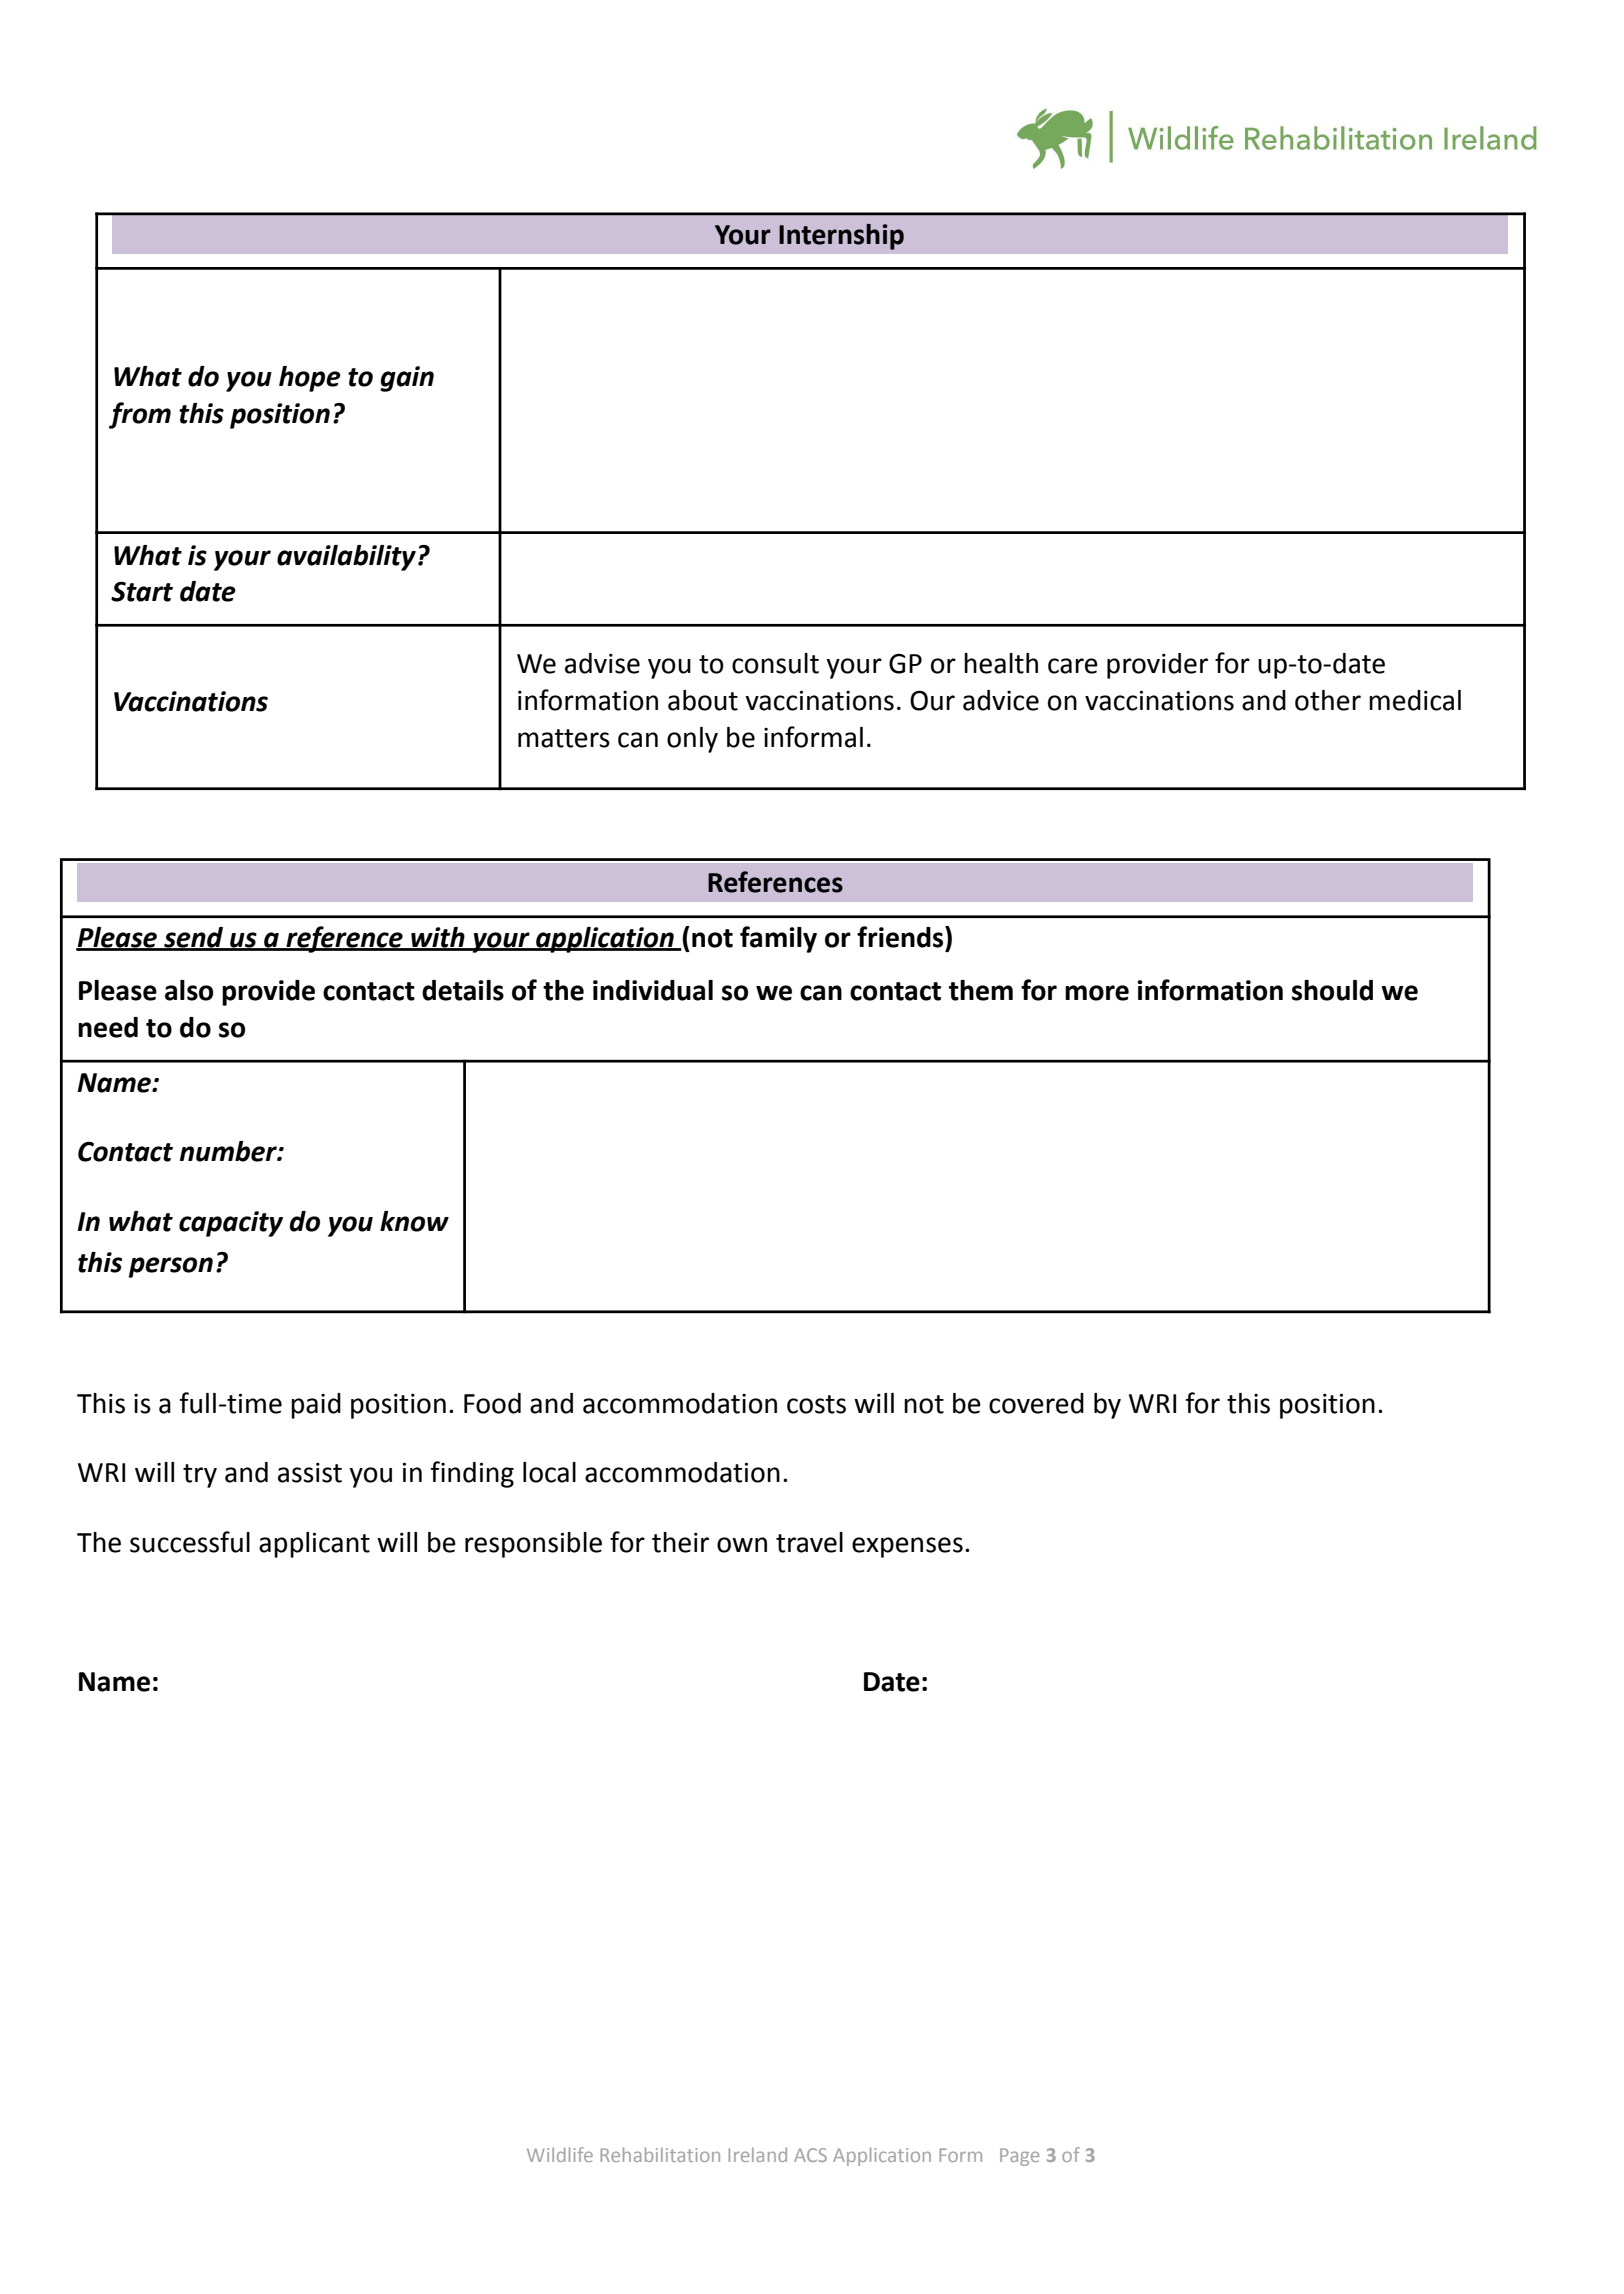  I want to click on hope, so click(310, 379).
